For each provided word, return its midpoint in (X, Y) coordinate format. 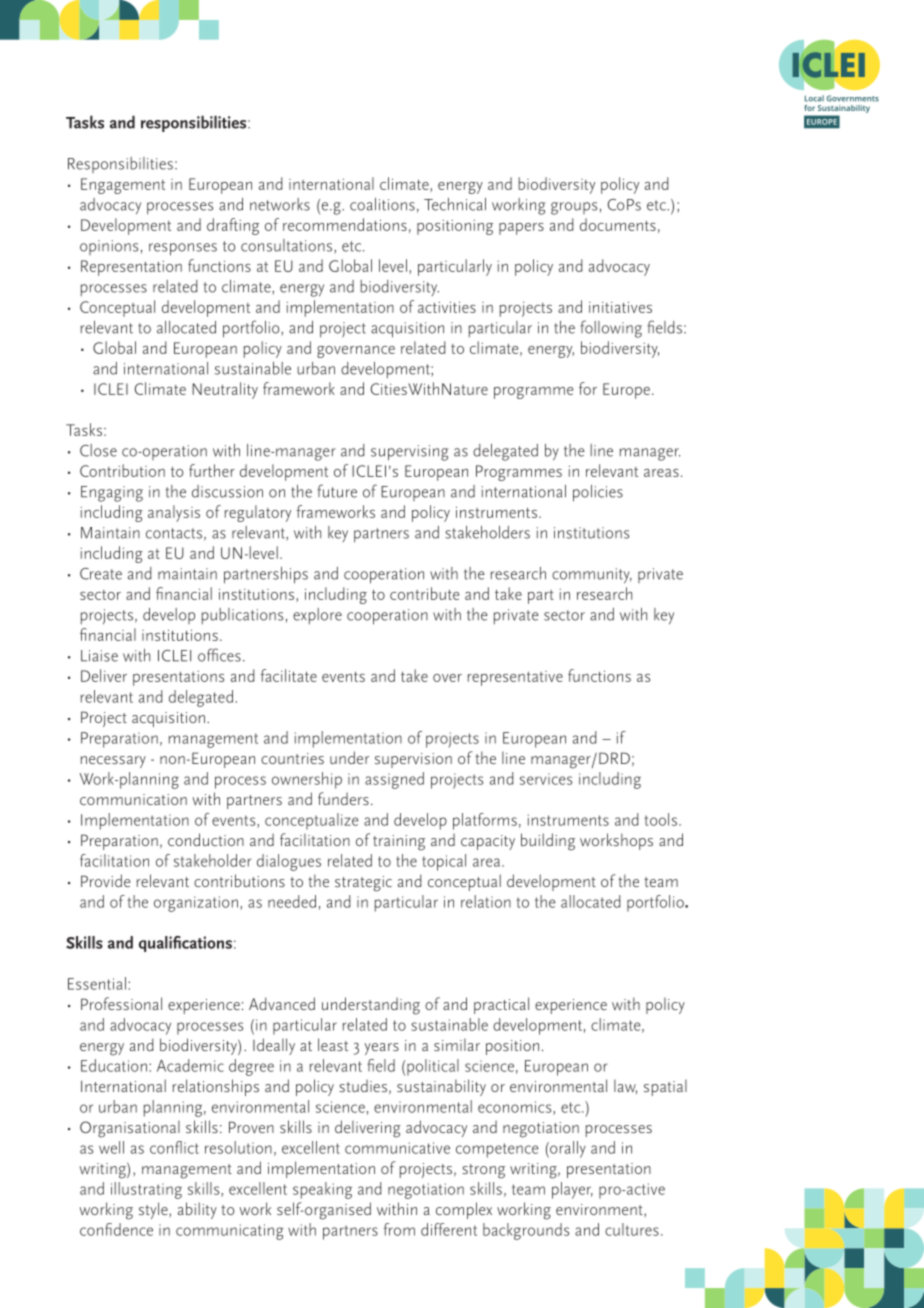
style (153, 1210)
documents (618, 224)
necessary (113, 762)
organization (196, 904)
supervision (413, 760)
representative (515, 678)
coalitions (382, 204)
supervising (409, 453)
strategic (363, 884)
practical (501, 1005)
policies (598, 493)
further (212, 470)
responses (183, 249)
